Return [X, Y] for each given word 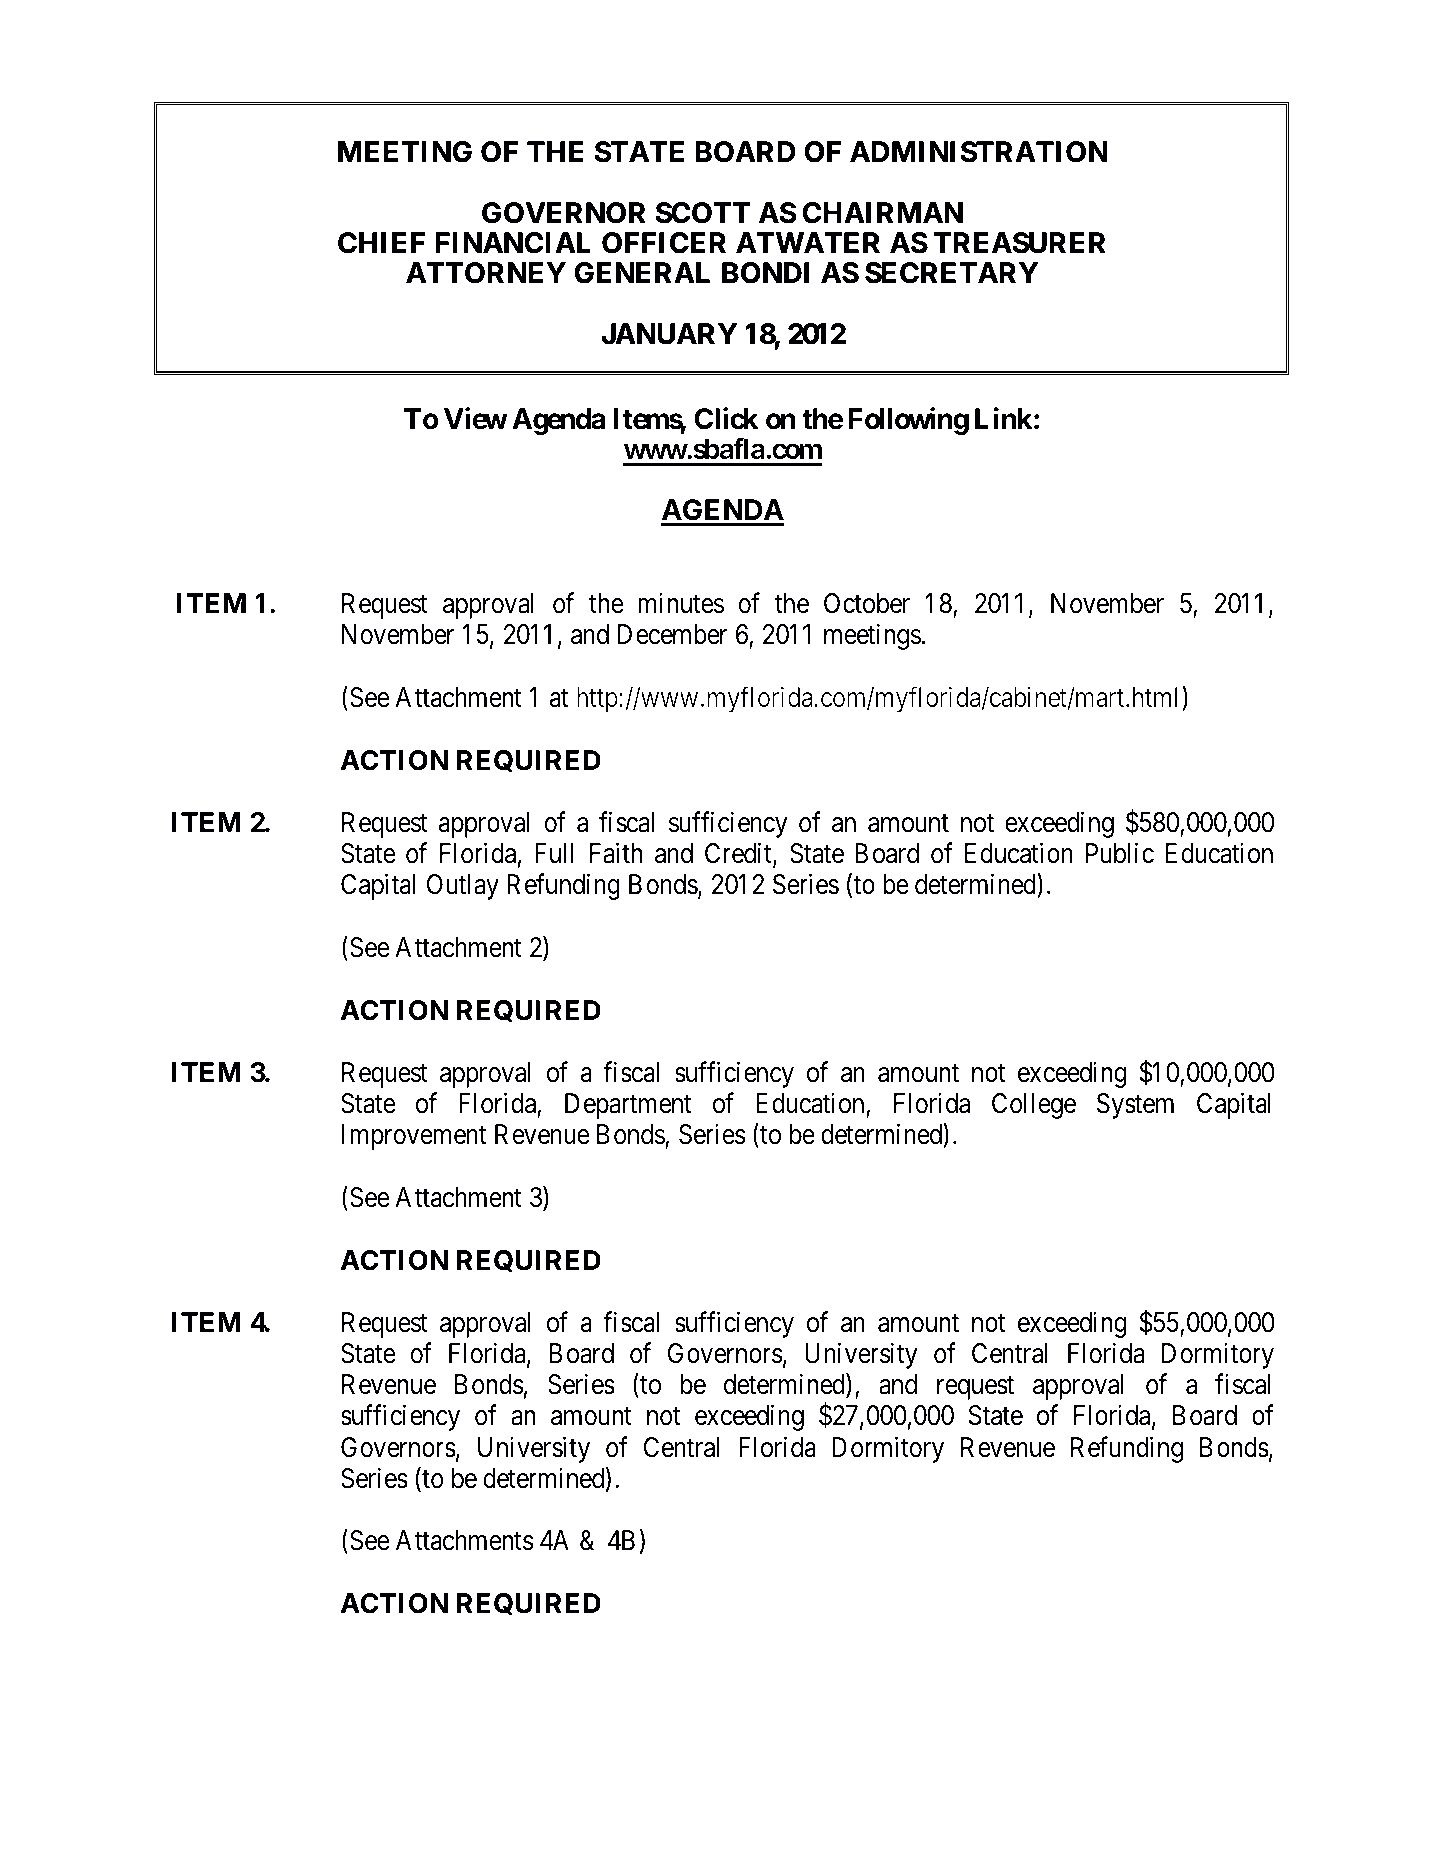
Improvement [414, 1137]
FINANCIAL [513, 243]
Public [1120, 853]
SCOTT [703, 213]
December [672, 634]
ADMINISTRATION [978, 152]
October [867, 603]
